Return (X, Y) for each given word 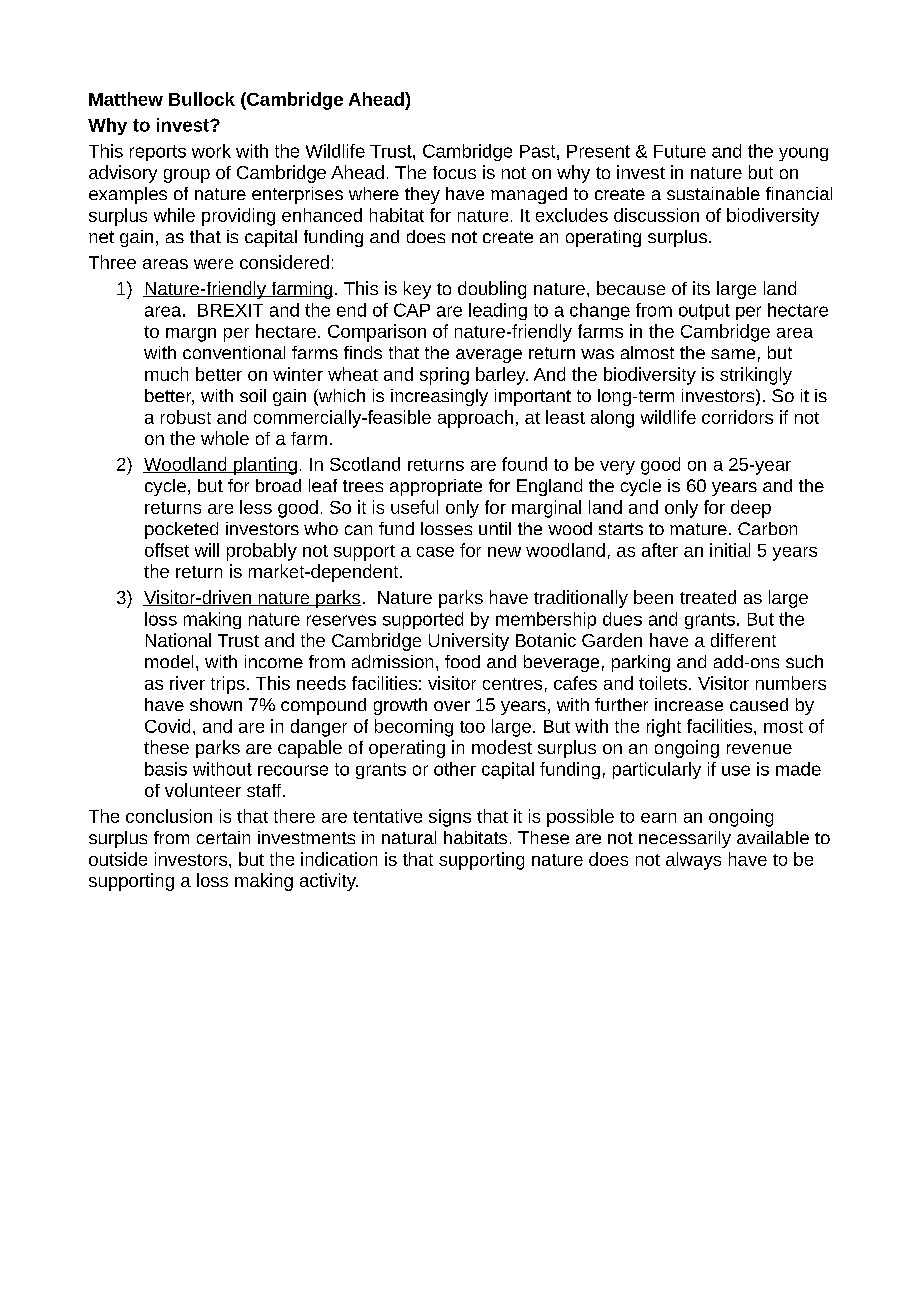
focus (454, 172)
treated (708, 597)
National (178, 640)
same (733, 354)
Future (680, 151)
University (469, 642)
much (166, 374)
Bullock (202, 99)
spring (444, 376)
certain (223, 837)
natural (409, 837)
